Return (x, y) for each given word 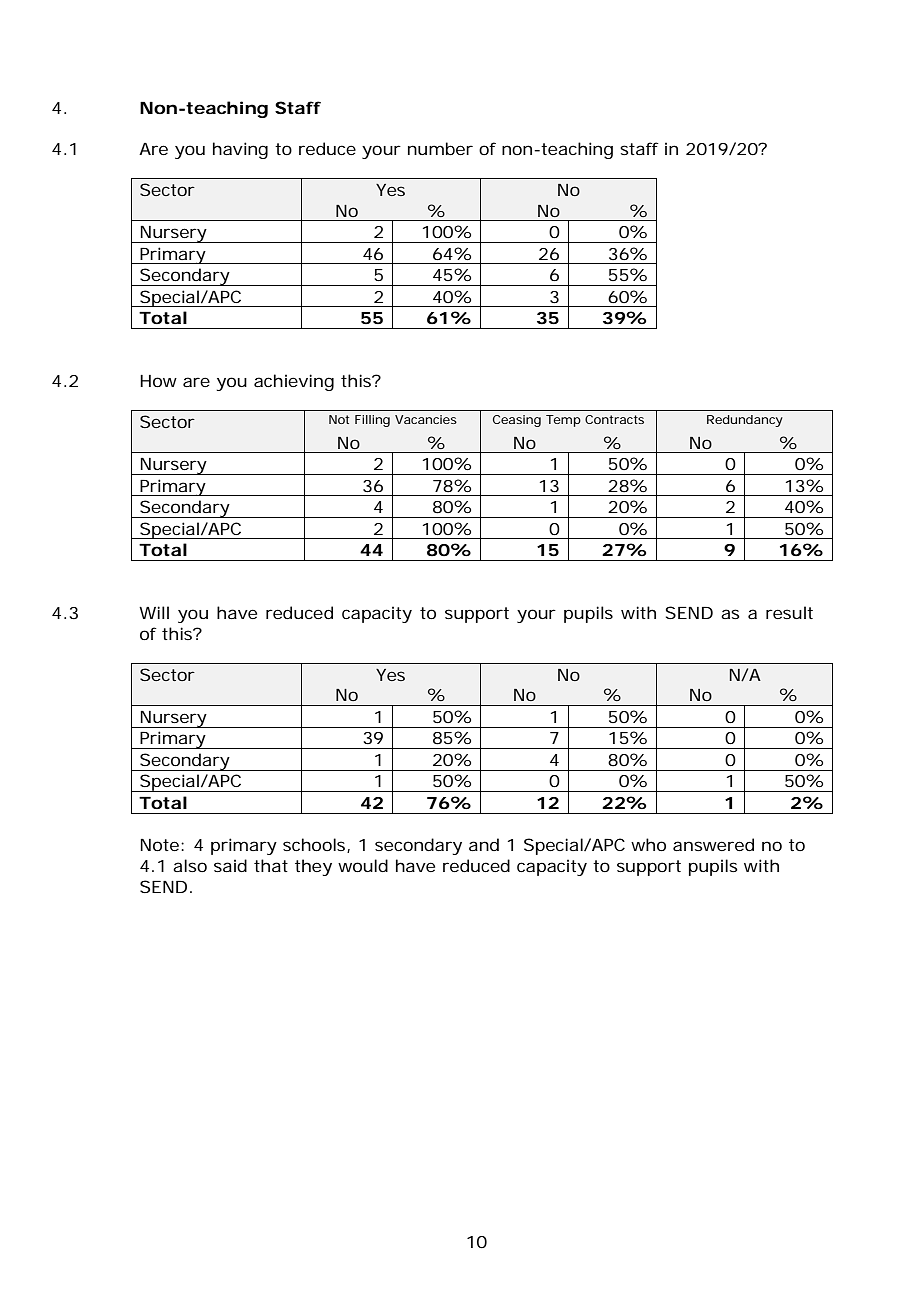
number (440, 148)
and (484, 844)
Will (154, 612)
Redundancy (745, 421)
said (230, 865)
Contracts (614, 419)
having (240, 150)
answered (713, 844)
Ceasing (517, 421)
